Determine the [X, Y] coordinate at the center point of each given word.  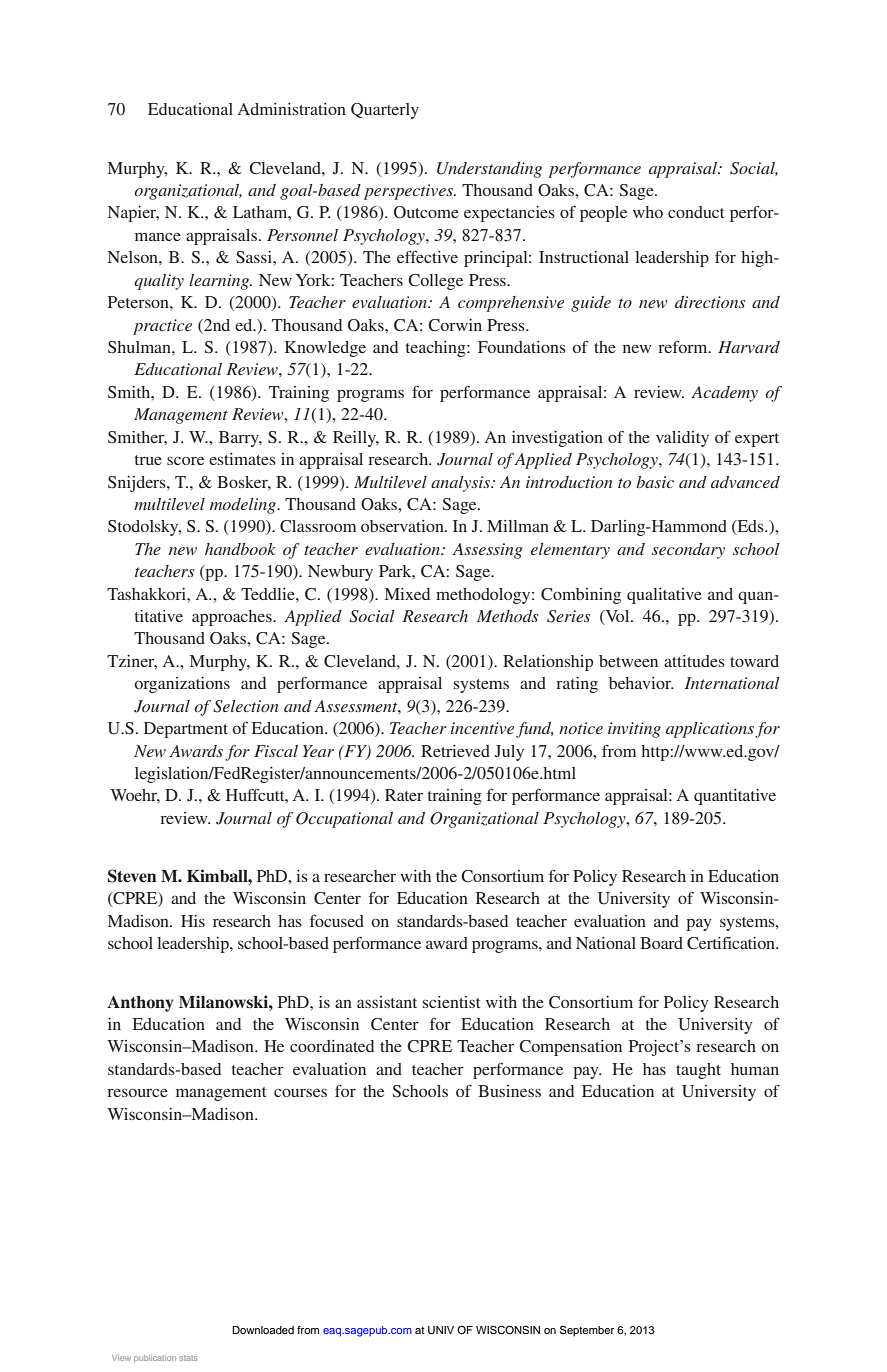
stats [188, 1358]
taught [698, 1071]
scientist [452, 1002]
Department [186, 730]
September [587, 1331]
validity [682, 439]
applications [710, 730]
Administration [292, 109]
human [755, 1069]
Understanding [489, 170]
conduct [696, 212]
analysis [461, 484]
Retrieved [455, 751]
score [185, 461]
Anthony [140, 1003]
